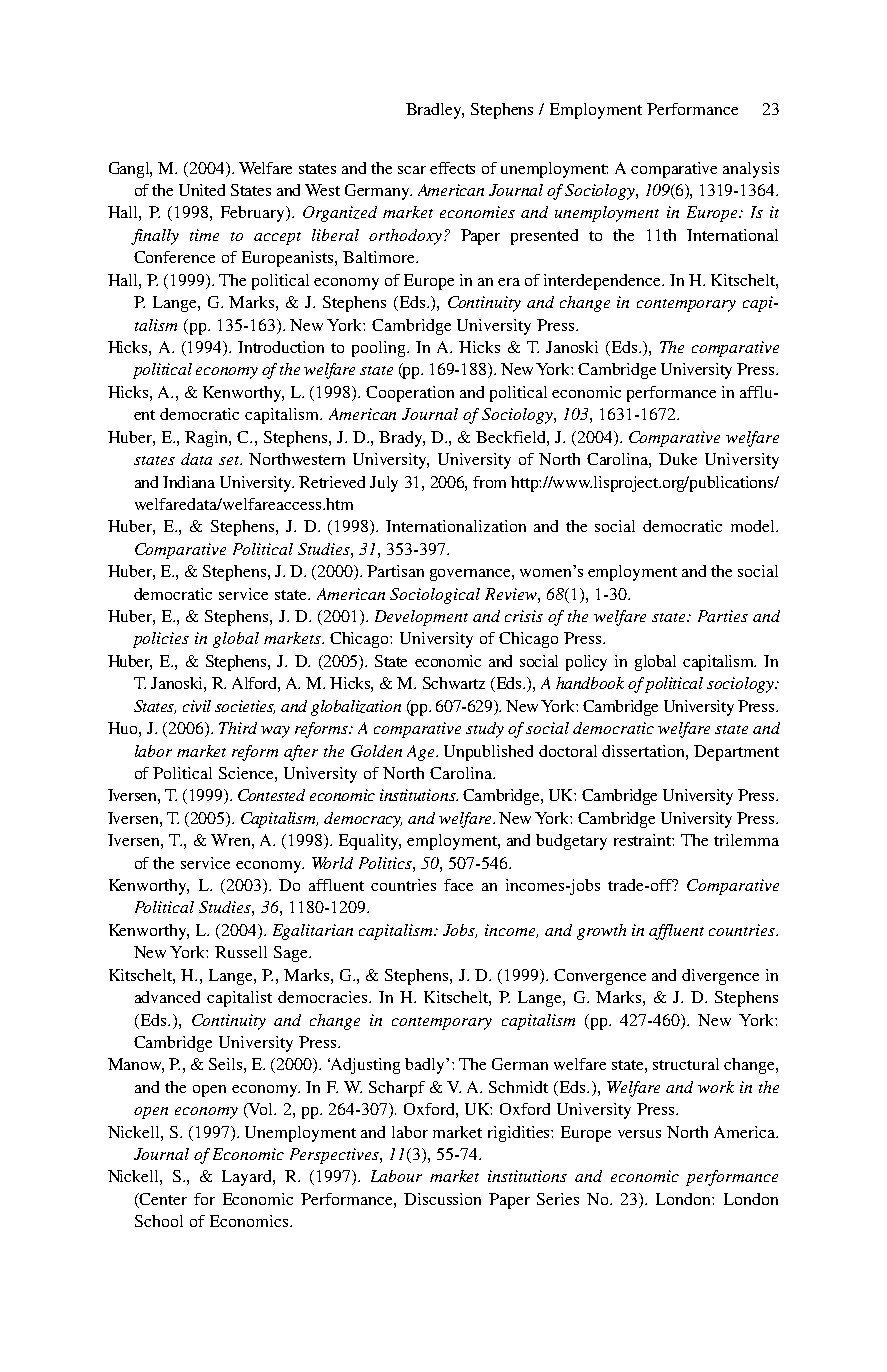 This screenshot has width=887, height=1372. I want to click on versus, so click(639, 1134).
